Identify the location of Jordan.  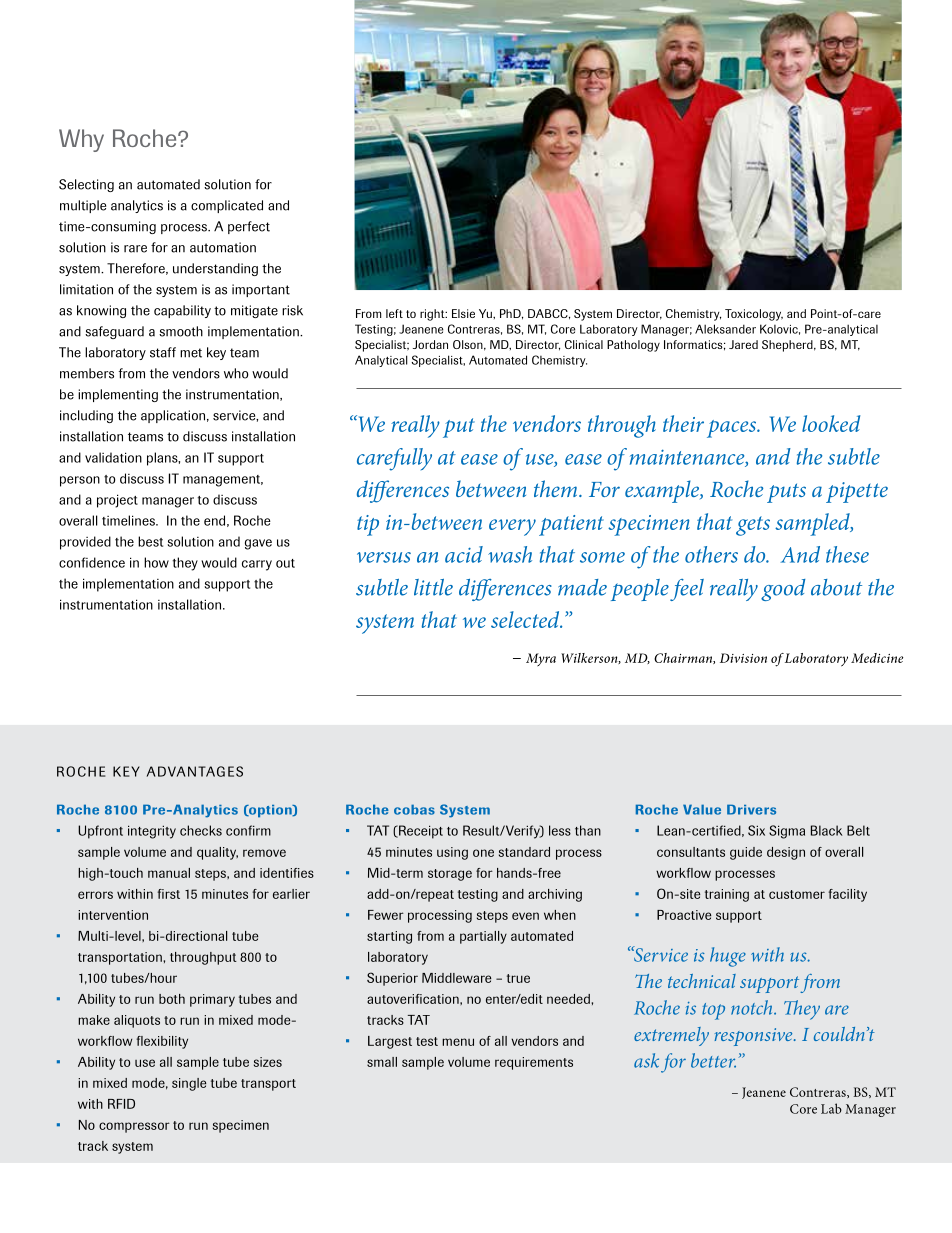
(430, 344).
